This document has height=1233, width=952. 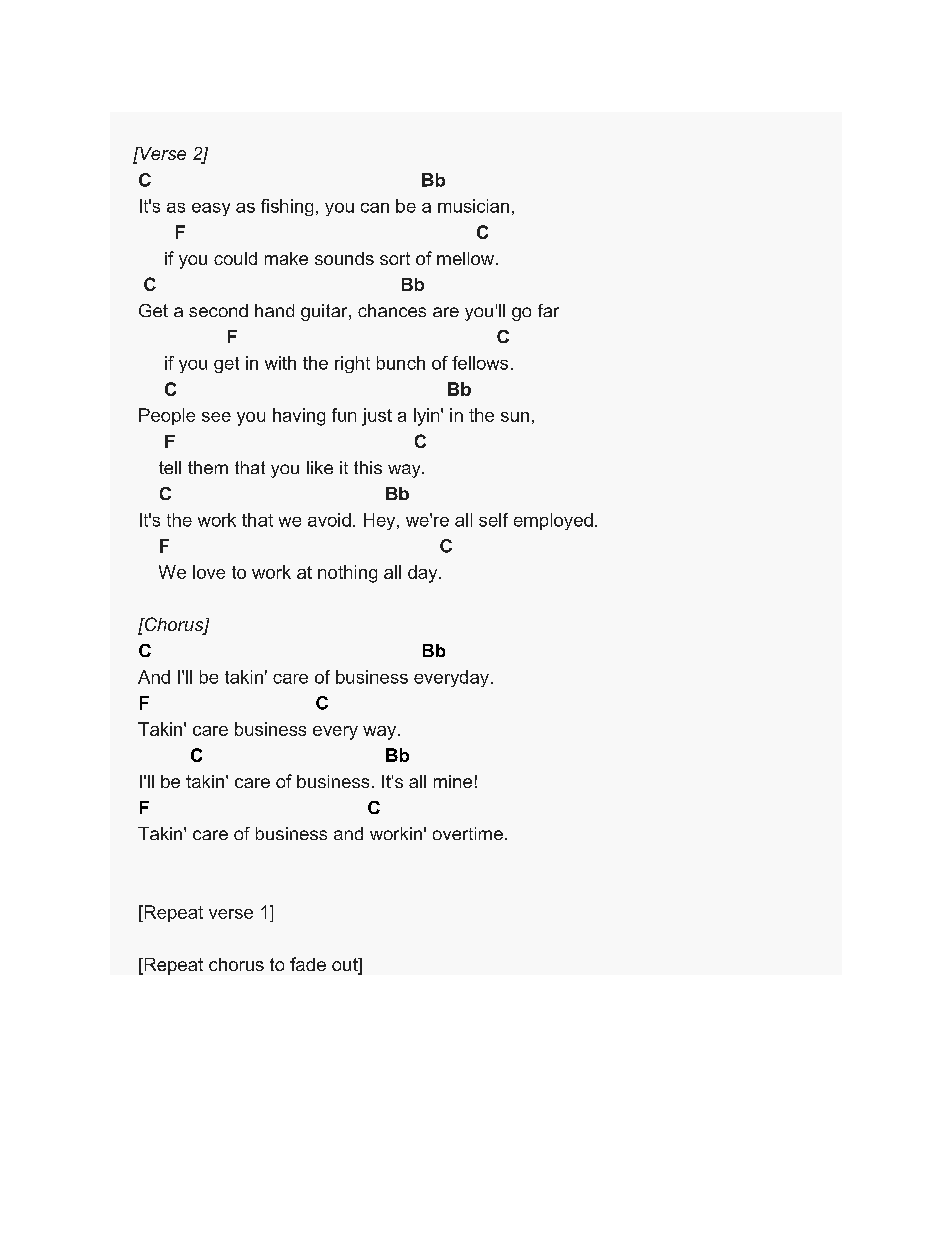 What do you see at coordinates (211, 209) in the document?
I see `easy` at bounding box center [211, 209].
